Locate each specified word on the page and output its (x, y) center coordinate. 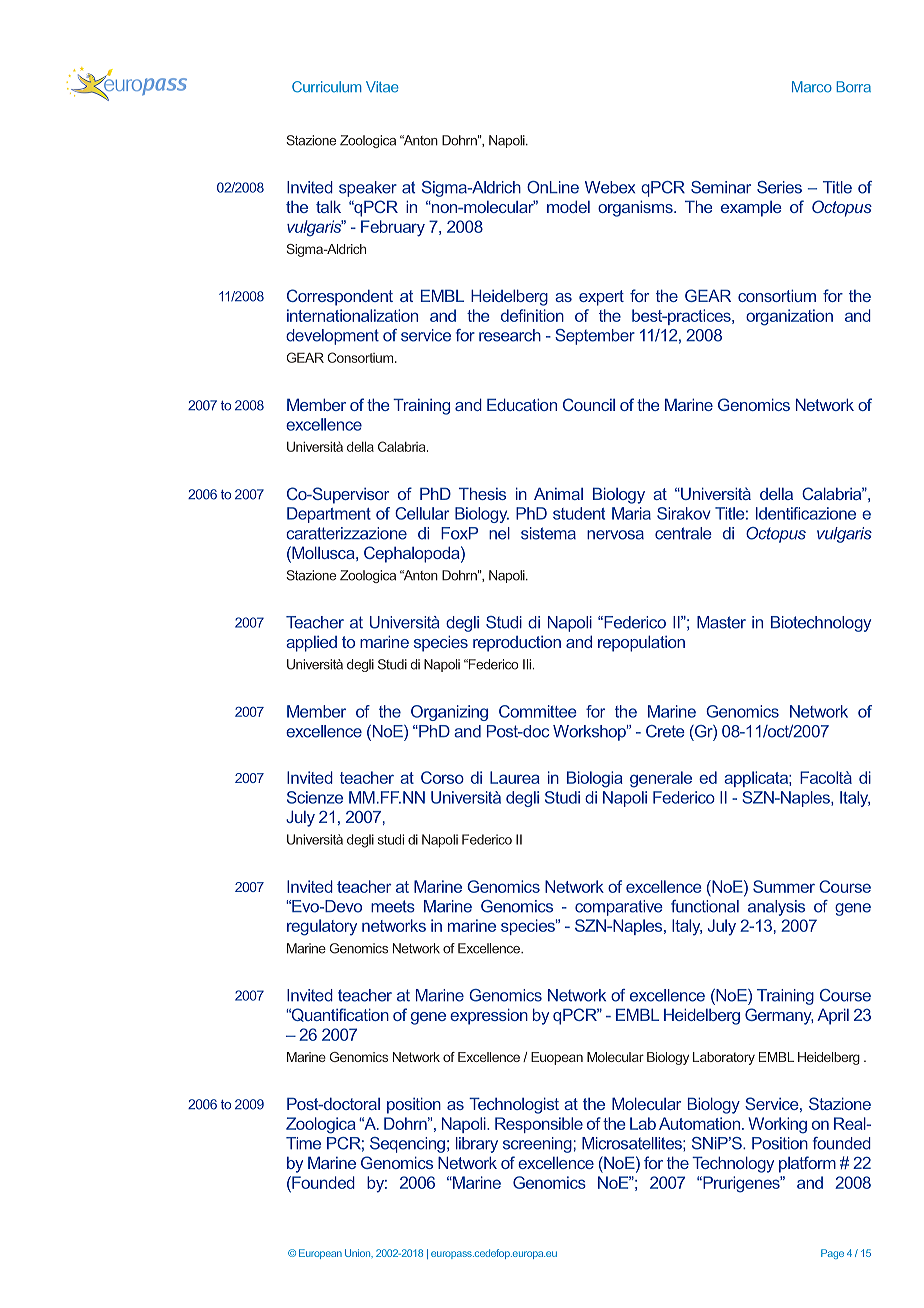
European (320, 1254)
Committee (538, 711)
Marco (812, 87)
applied (311, 644)
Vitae (382, 87)
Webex (610, 187)
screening (537, 1145)
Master (721, 622)
